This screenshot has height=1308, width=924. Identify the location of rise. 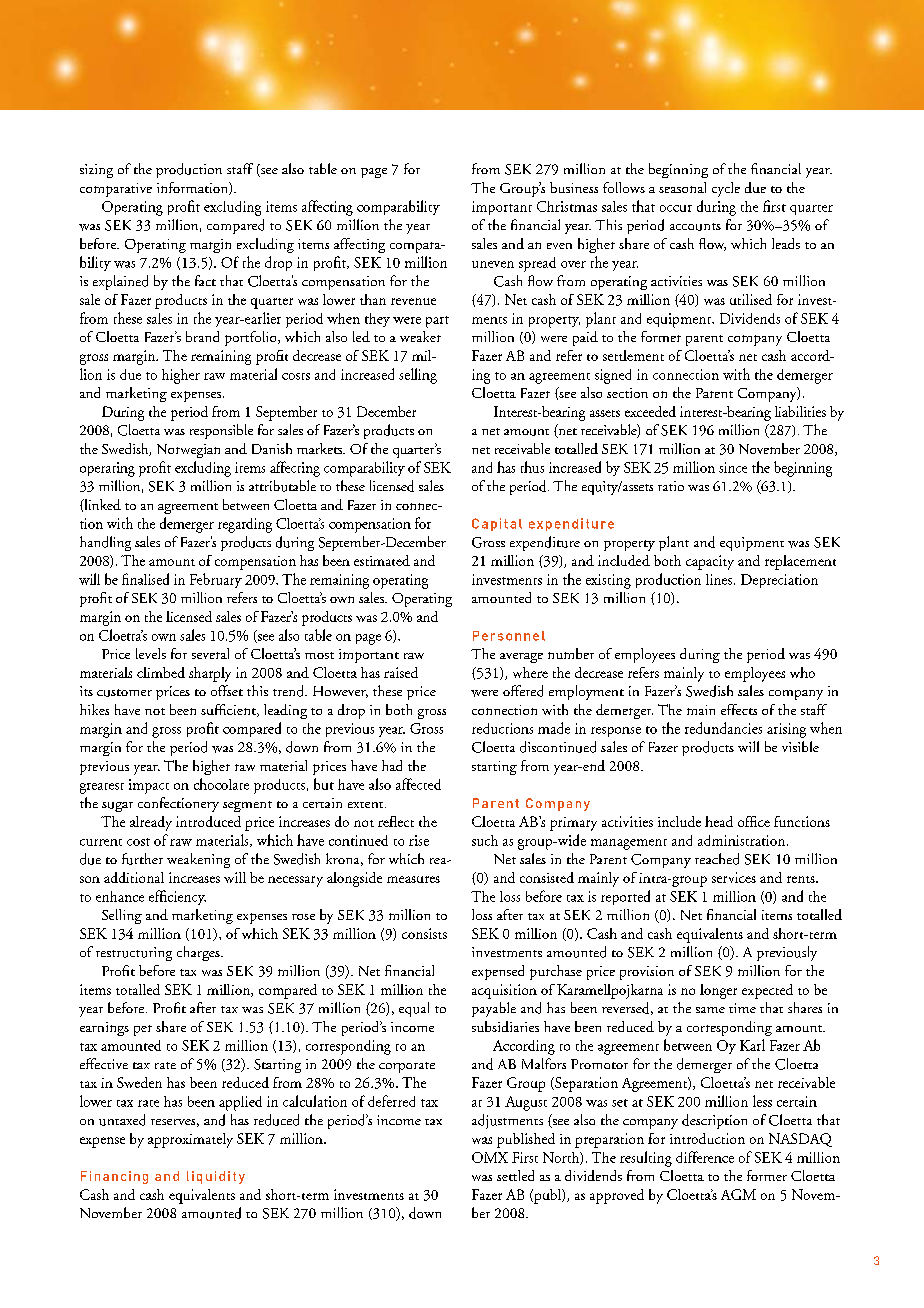
(419, 840).
